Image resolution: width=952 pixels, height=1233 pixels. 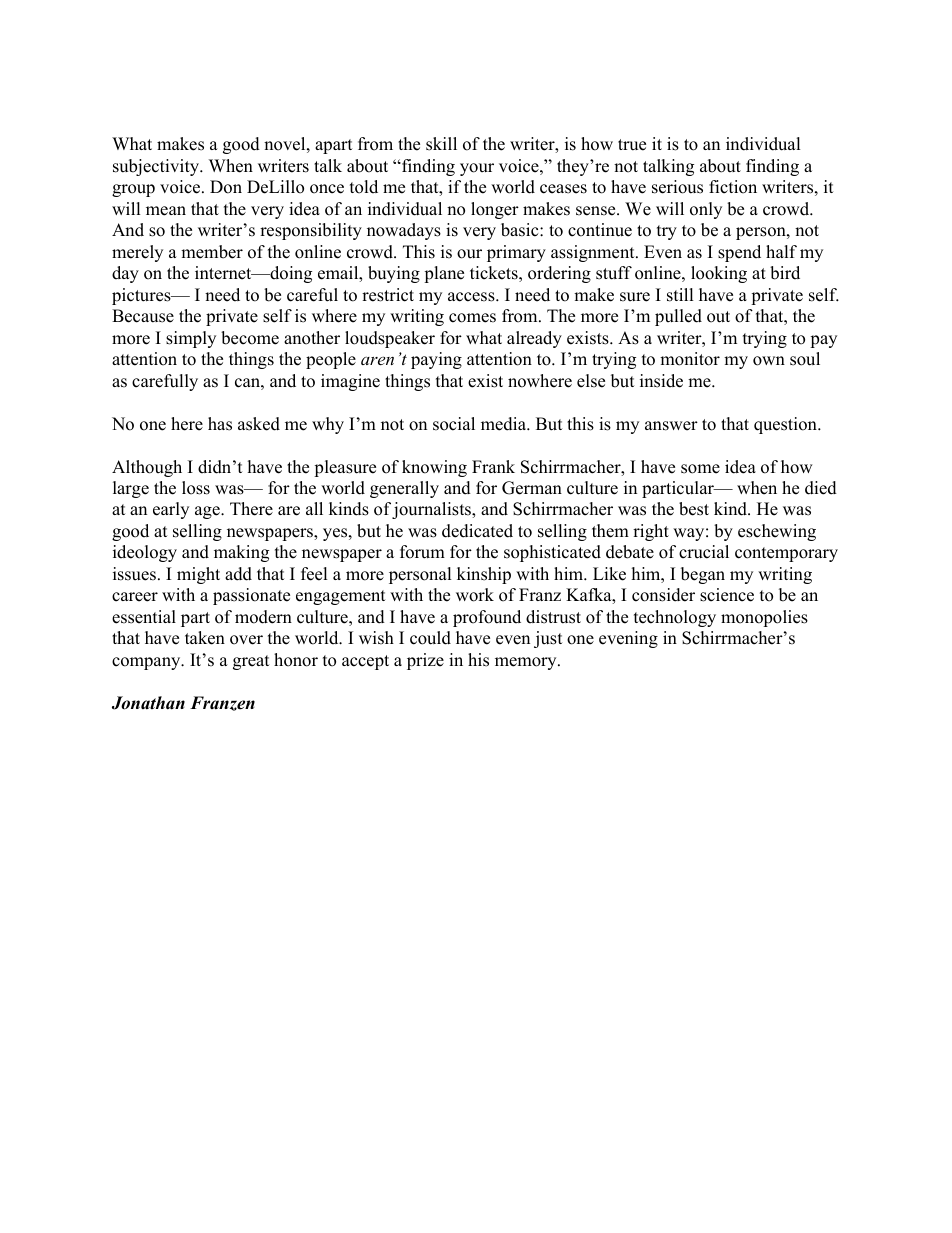 I want to click on great, so click(x=251, y=662).
